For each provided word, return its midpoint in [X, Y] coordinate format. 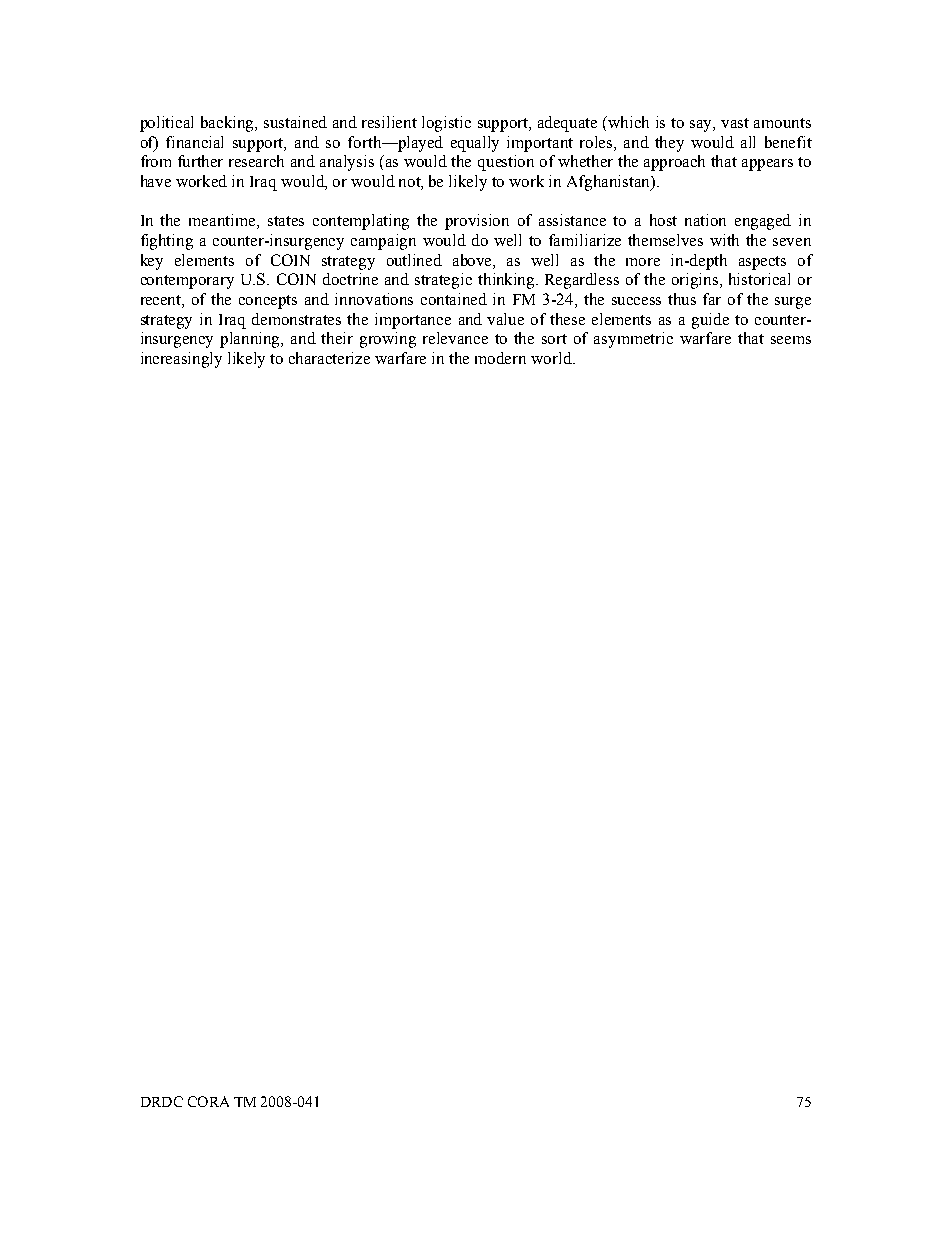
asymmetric [633, 340]
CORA [208, 1101]
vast [735, 123]
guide [710, 321]
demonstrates [296, 319]
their [337, 338]
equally [475, 144]
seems [791, 340]
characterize [329, 358]
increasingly [181, 360]
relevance [455, 338]
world [552, 358]
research [256, 161]
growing [388, 340]
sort [554, 339]
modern [500, 358]
